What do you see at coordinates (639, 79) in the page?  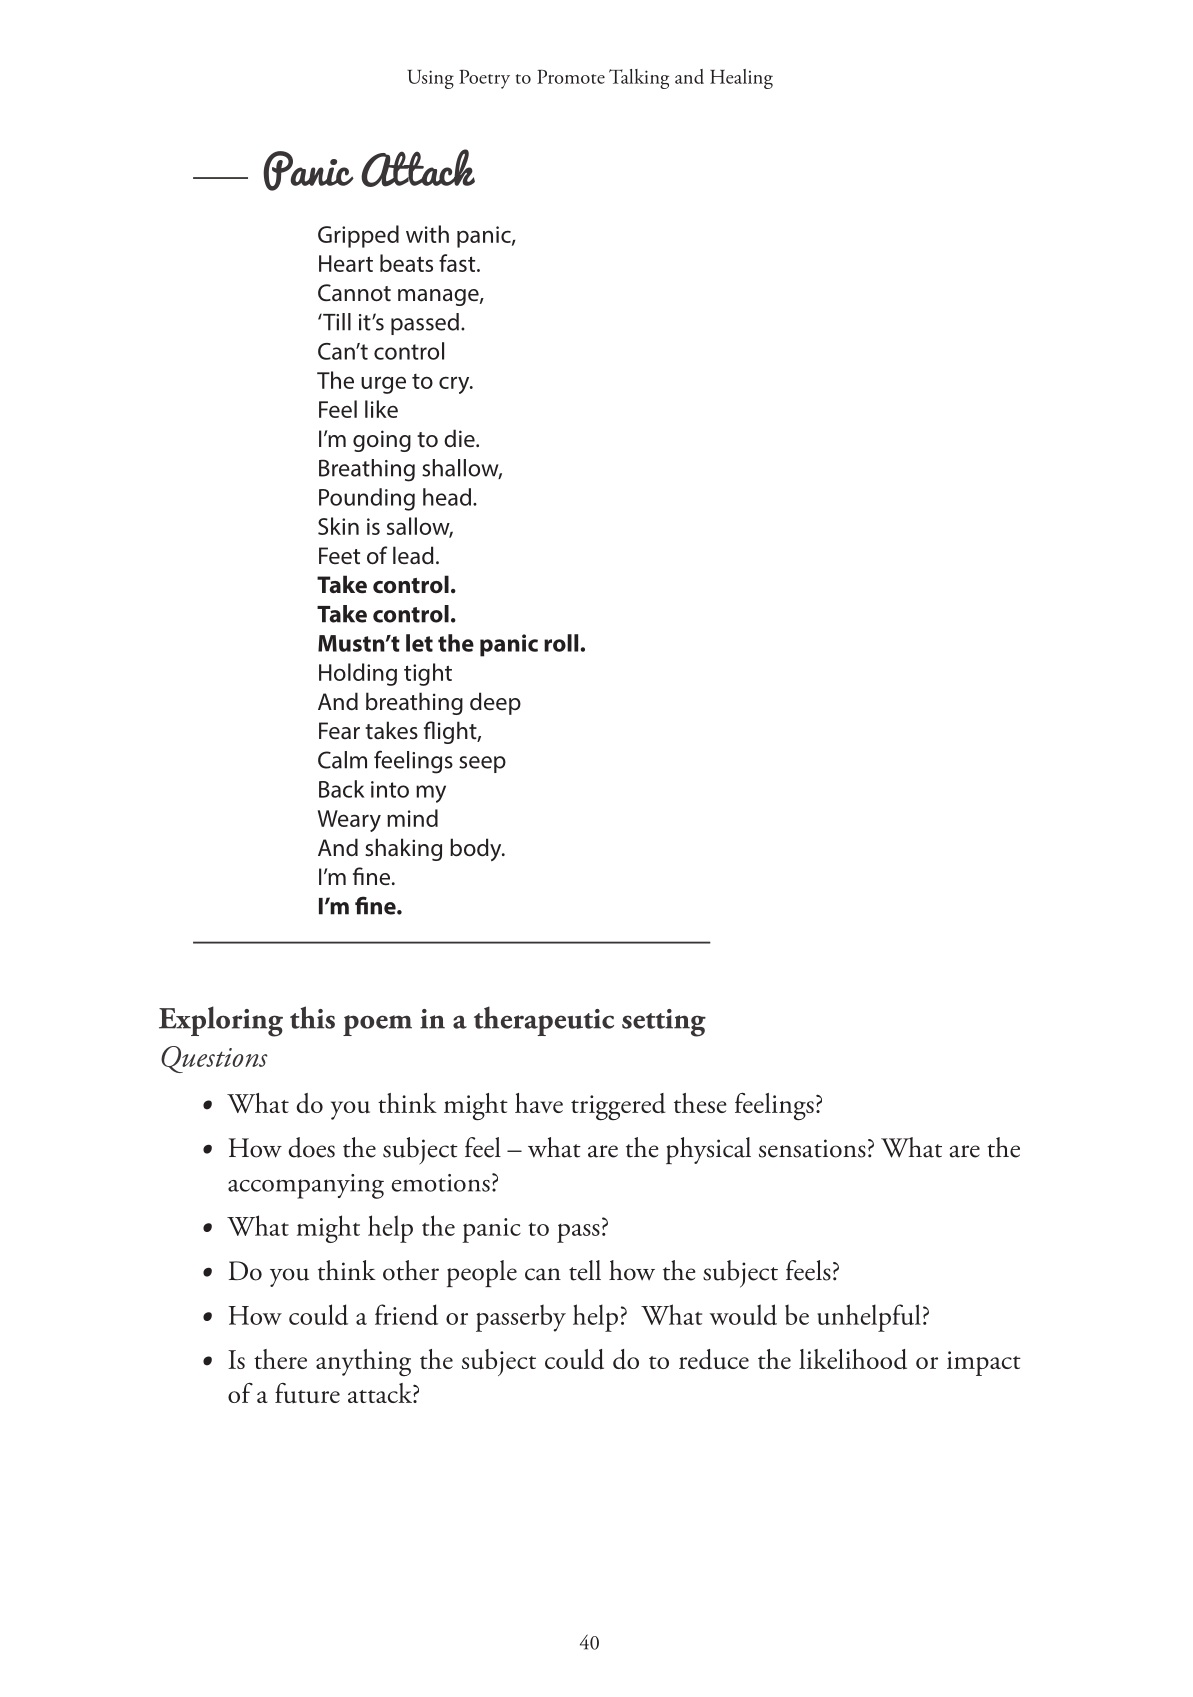 I see `Talking` at bounding box center [639, 79].
